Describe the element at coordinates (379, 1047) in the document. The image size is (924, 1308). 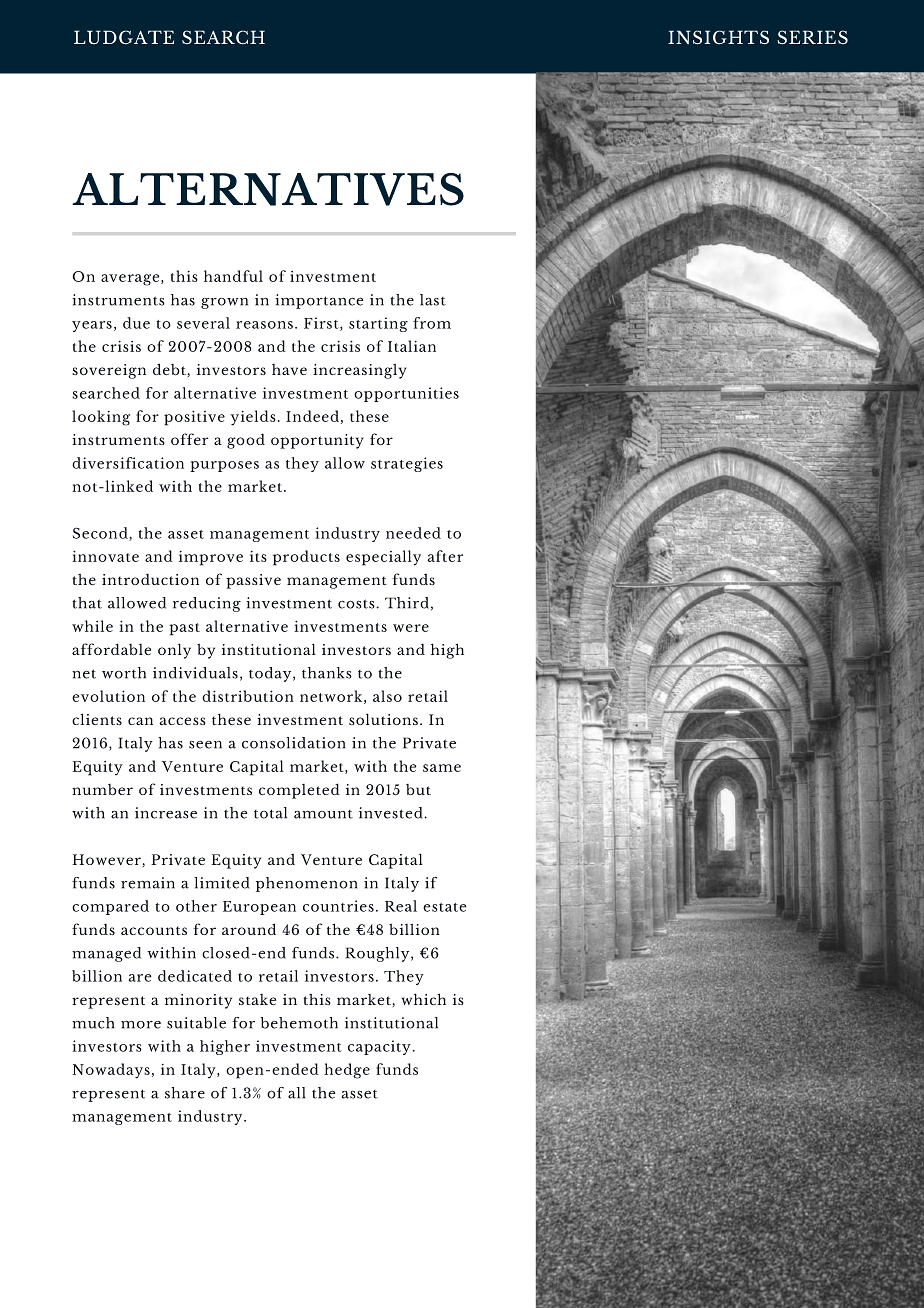
I see `capacity` at that location.
